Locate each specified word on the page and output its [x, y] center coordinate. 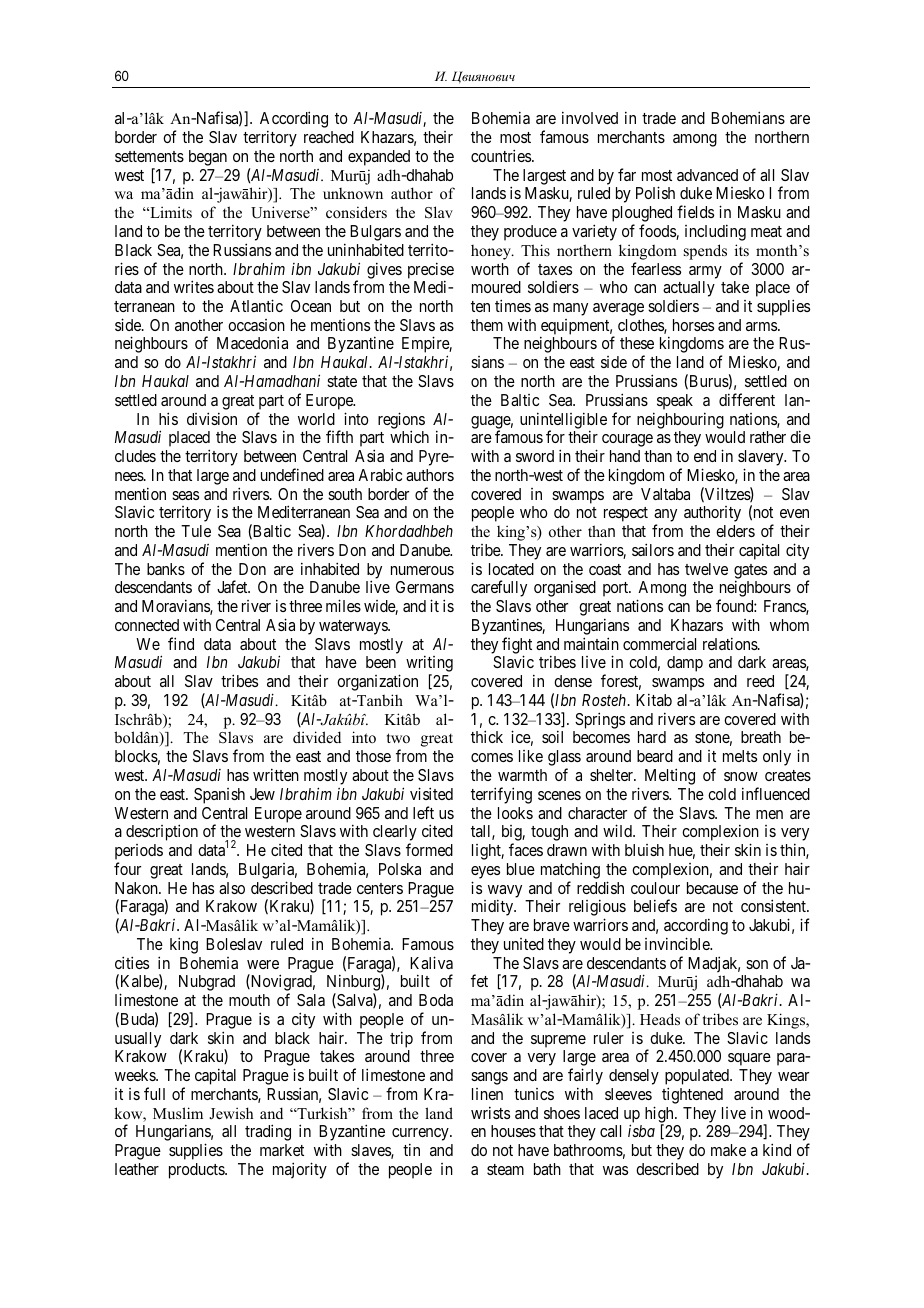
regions [401, 421]
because [712, 888]
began [208, 158]
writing [429, 665]
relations [731, 643]
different [747, 399]
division [212, 418]
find [181, 643]
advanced [707, 175]
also [232, 888]
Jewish [231, 1113]
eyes [485, 872]
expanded [379, 158]
